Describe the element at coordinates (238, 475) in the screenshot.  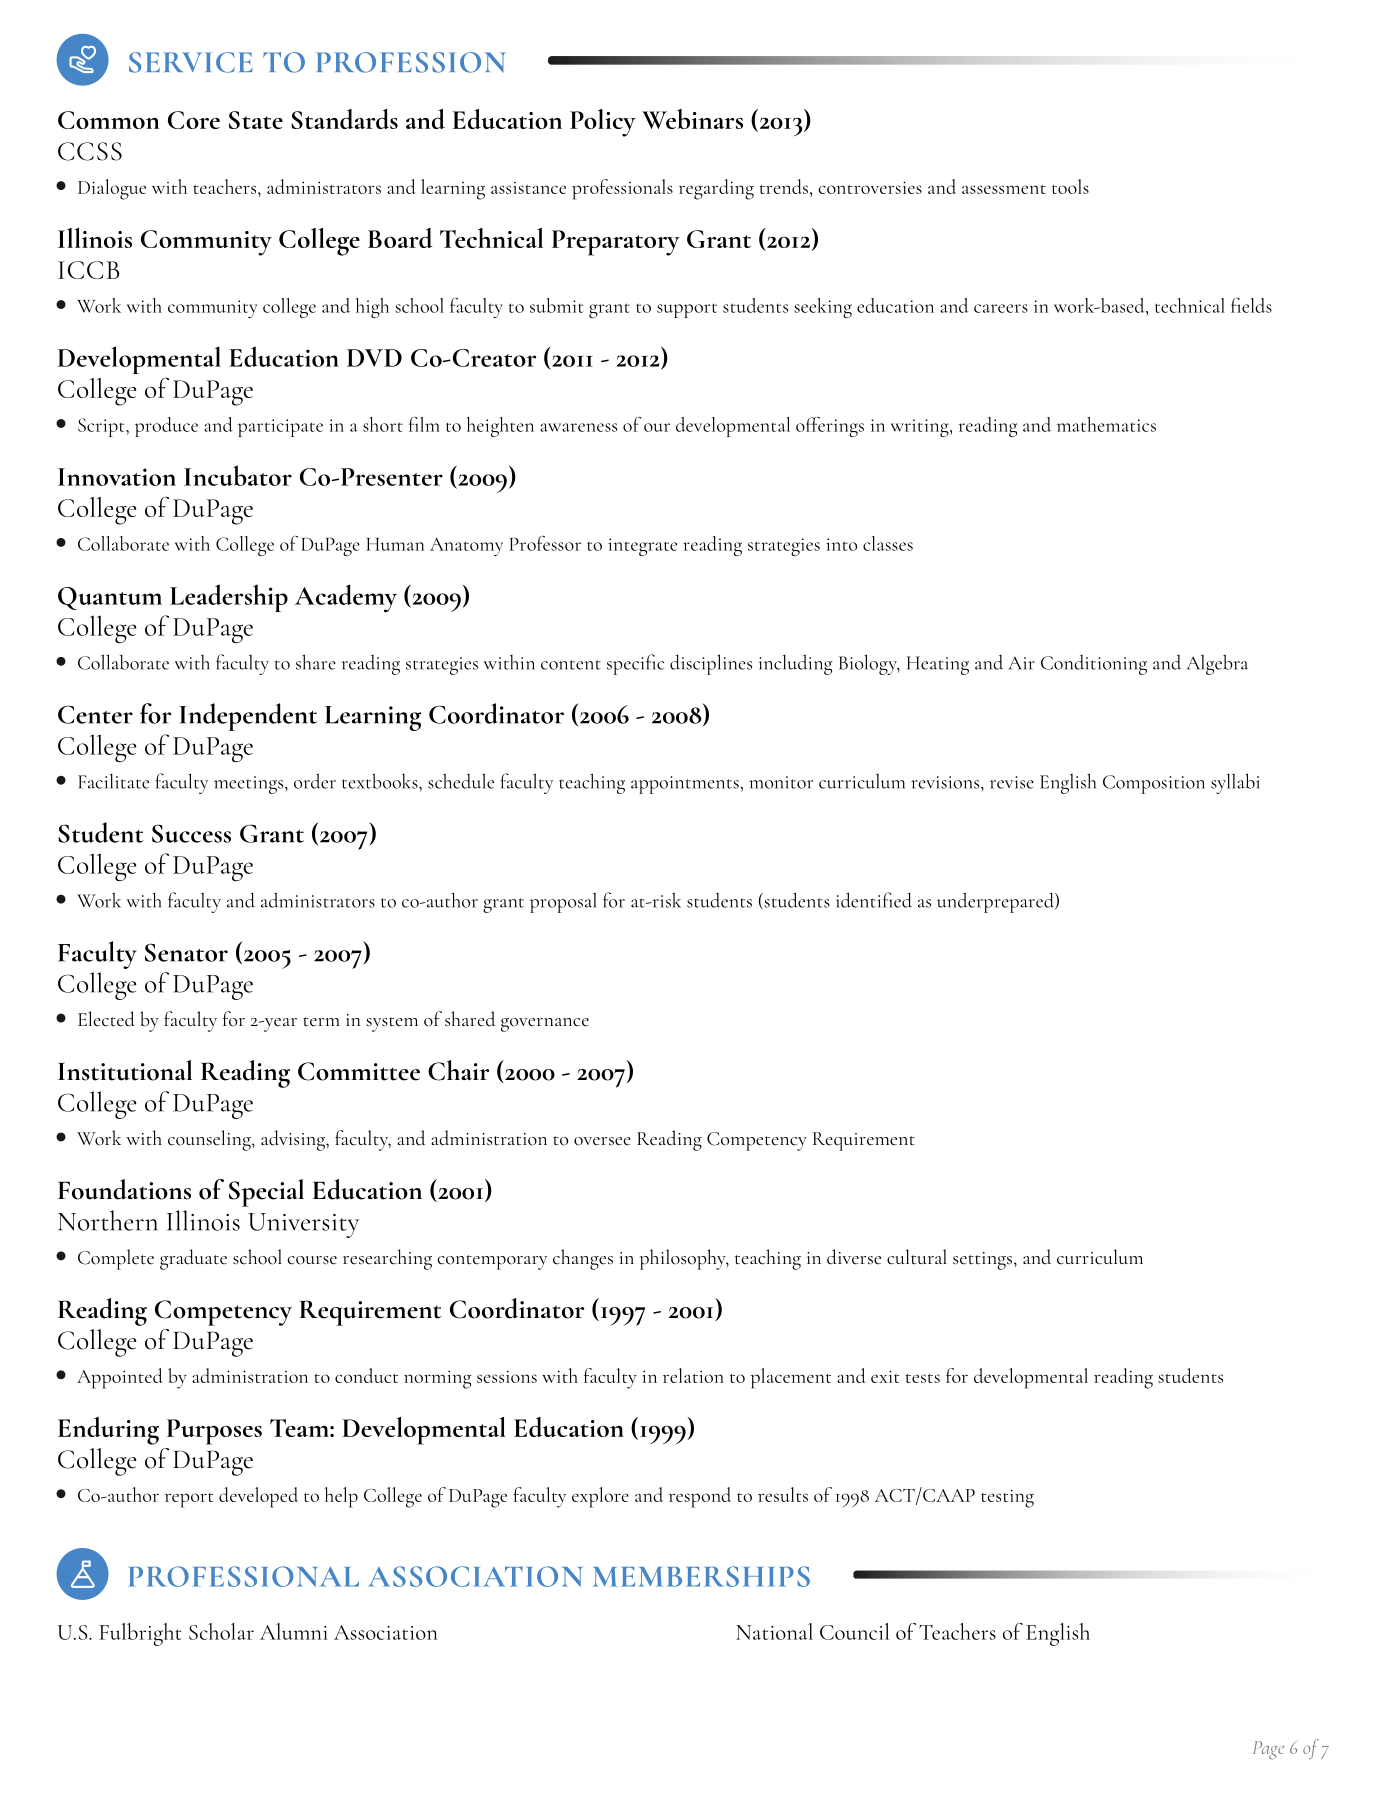
I see `Incubator` at that location.
